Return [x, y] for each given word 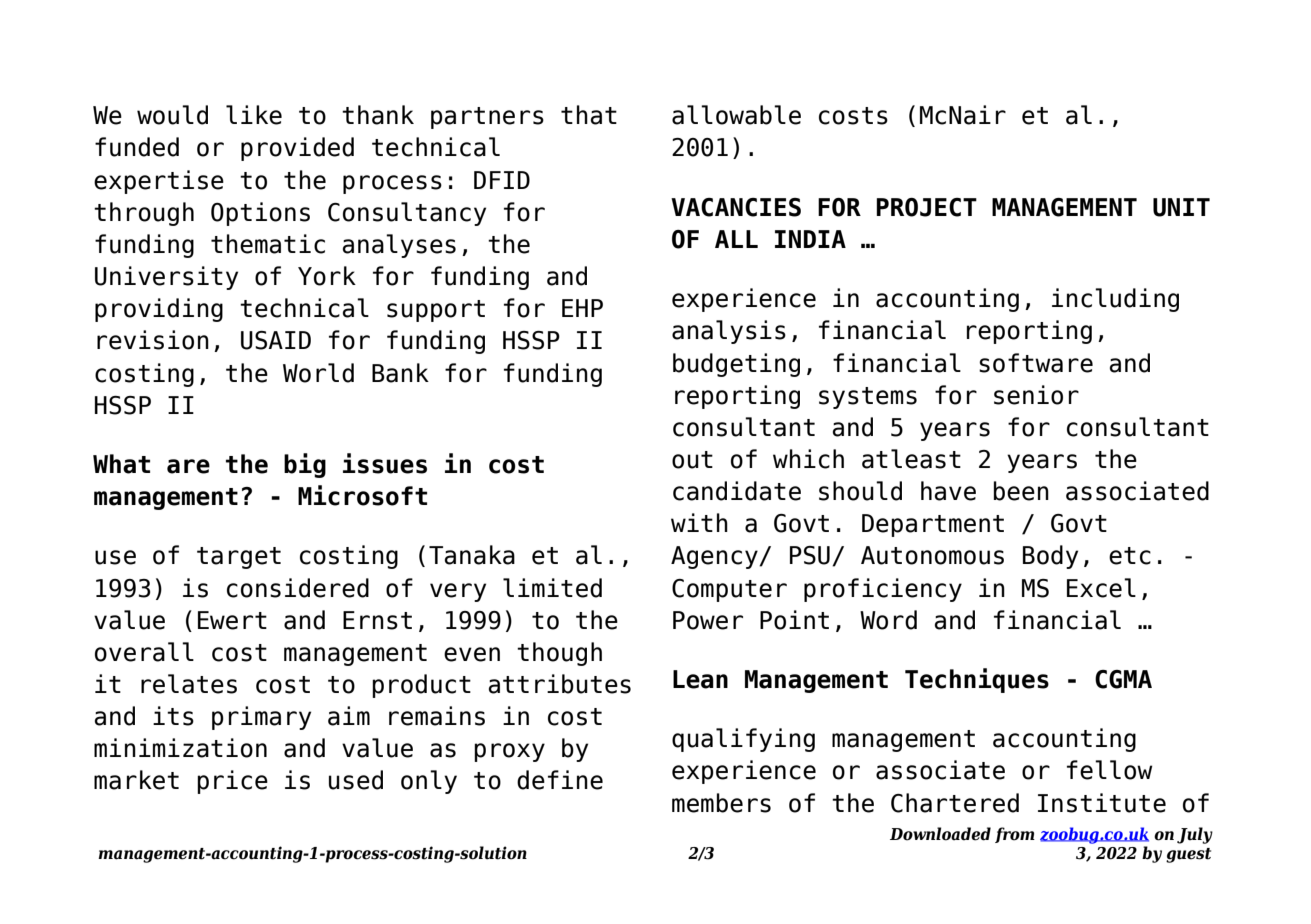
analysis [729, 332]
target [239, 558]
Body [1050, 557]
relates [189, 684]
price [232, 782]
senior [1036, 395]
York [327, 276]
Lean [700, 679]
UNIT [1181, 207]
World [318, 373]
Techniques [977, 680]
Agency [715, 557]
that [589, 115]
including [1115, 300]
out [692, 460]
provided [297, 149]
